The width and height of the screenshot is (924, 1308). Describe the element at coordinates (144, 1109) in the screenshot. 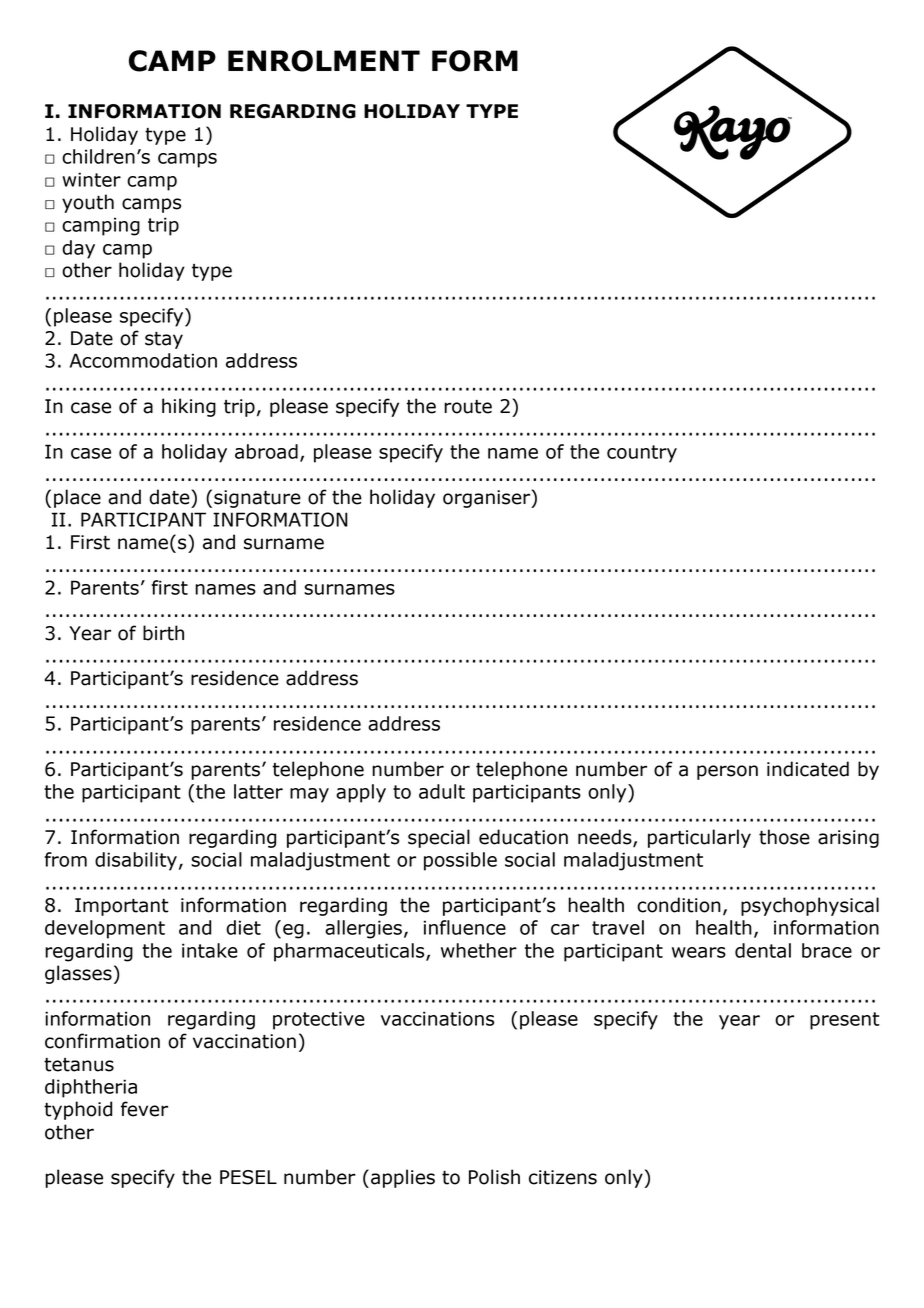

I see `fever` at that location.
